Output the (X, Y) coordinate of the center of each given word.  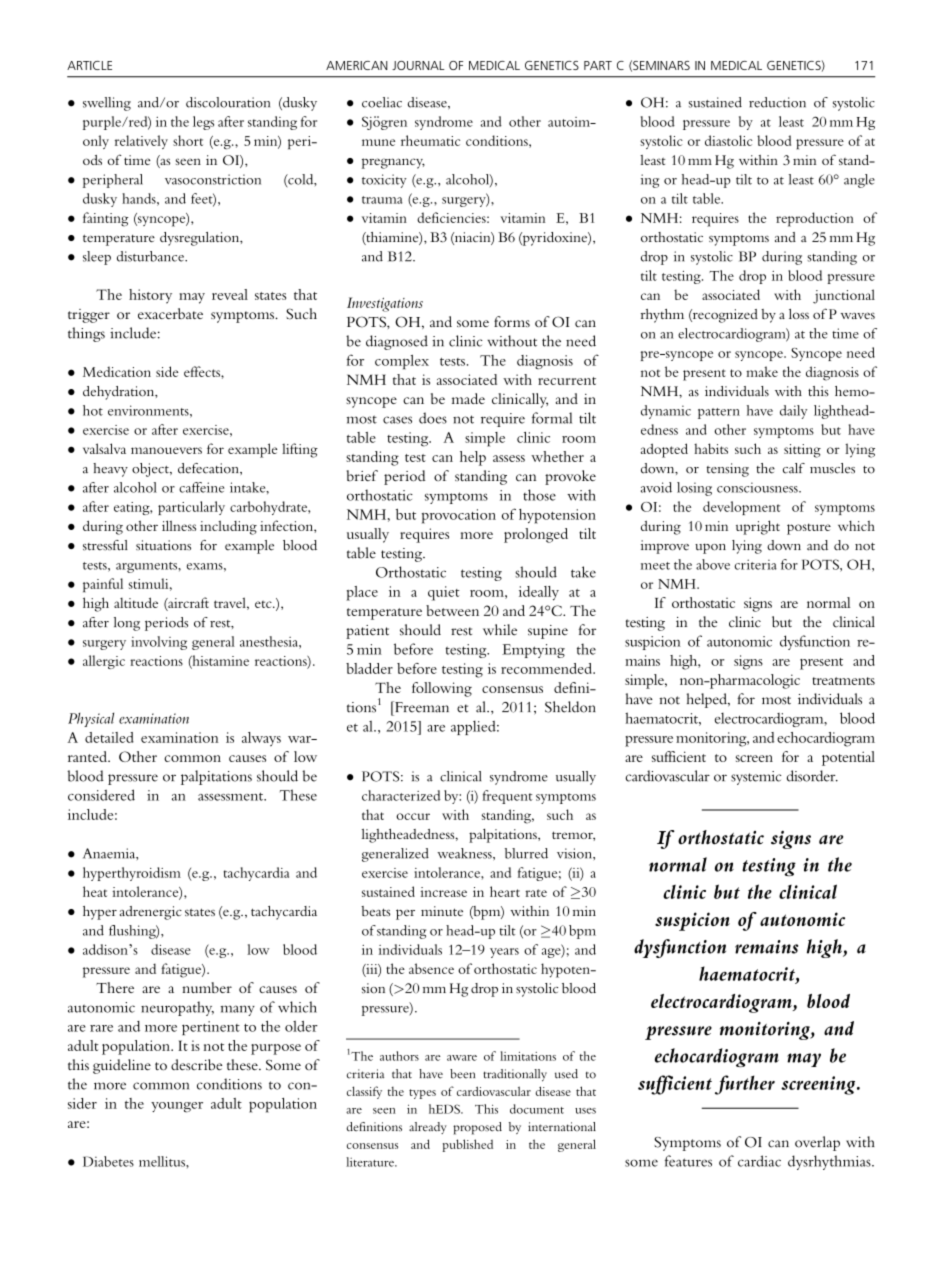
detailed (109, 737)
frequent (507, 797)
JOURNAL (418, 65)
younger (177, 1107)
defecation (209, 468)
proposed (477, 1128)
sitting (802, 451)
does (433, 418)
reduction (777, 102)
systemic (756, 778)
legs (203, 123)
